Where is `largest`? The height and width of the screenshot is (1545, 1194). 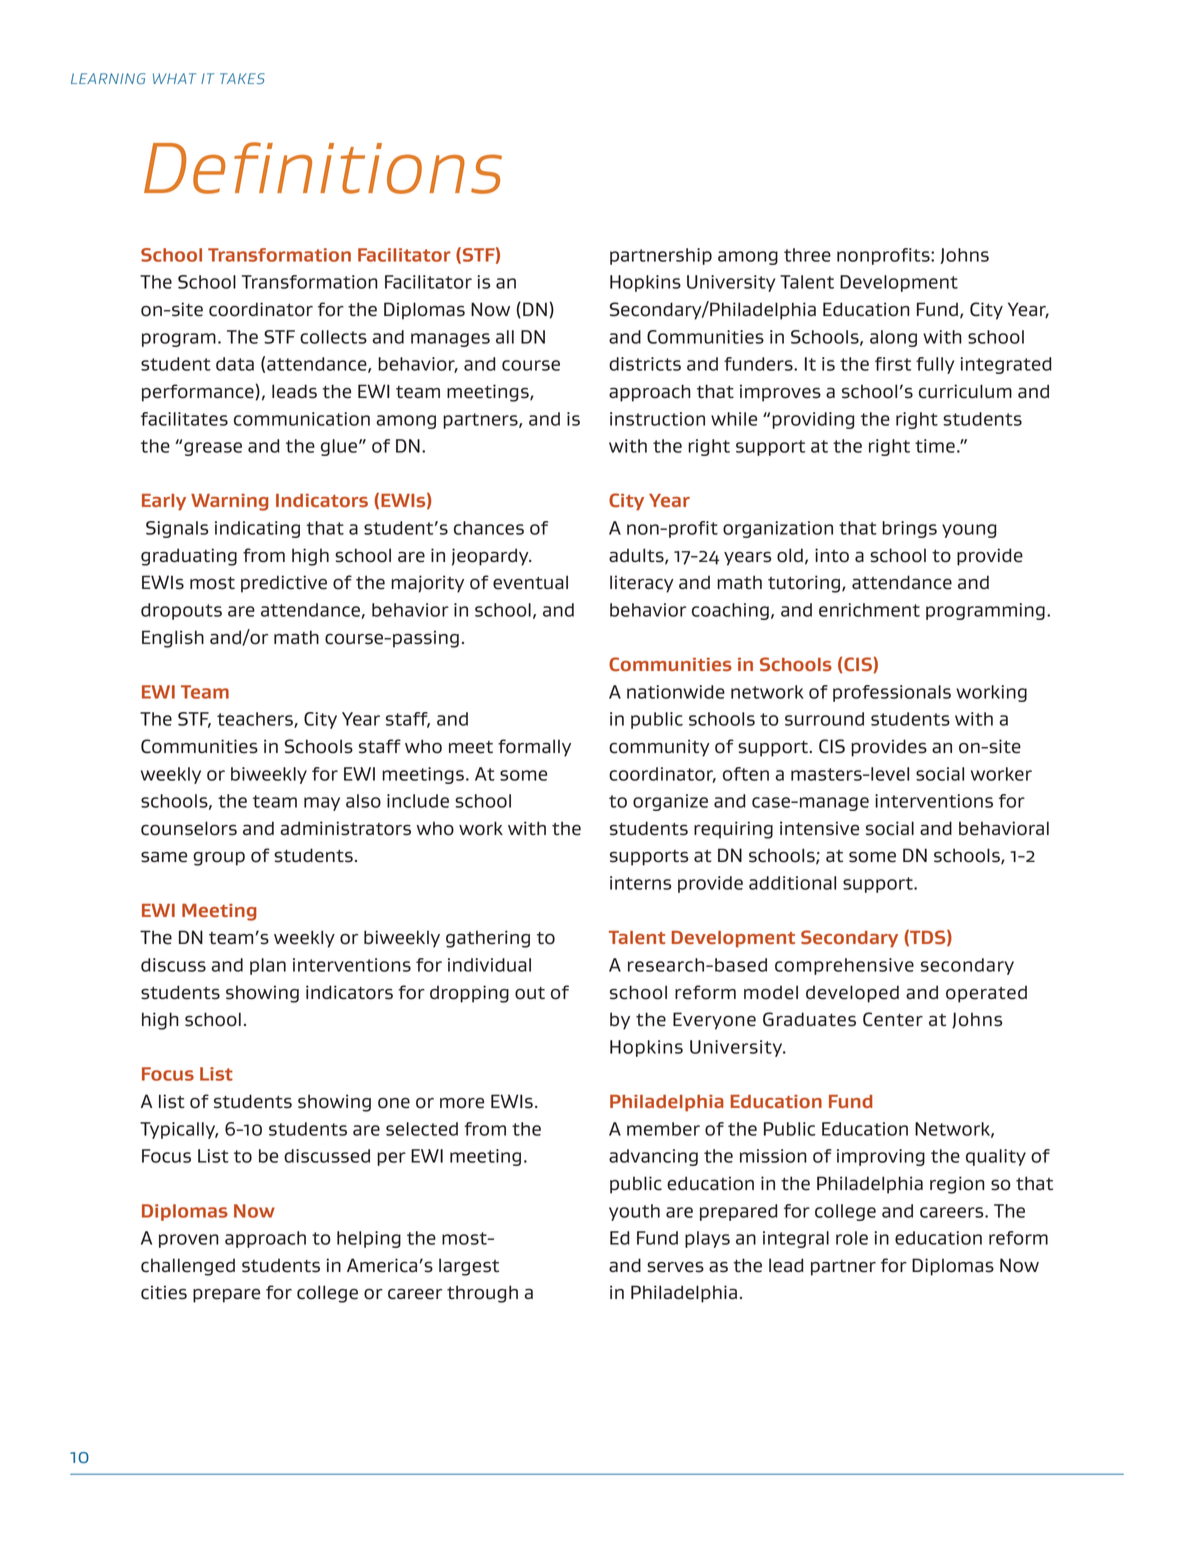
largest is located at coordinates (469, 1267).
